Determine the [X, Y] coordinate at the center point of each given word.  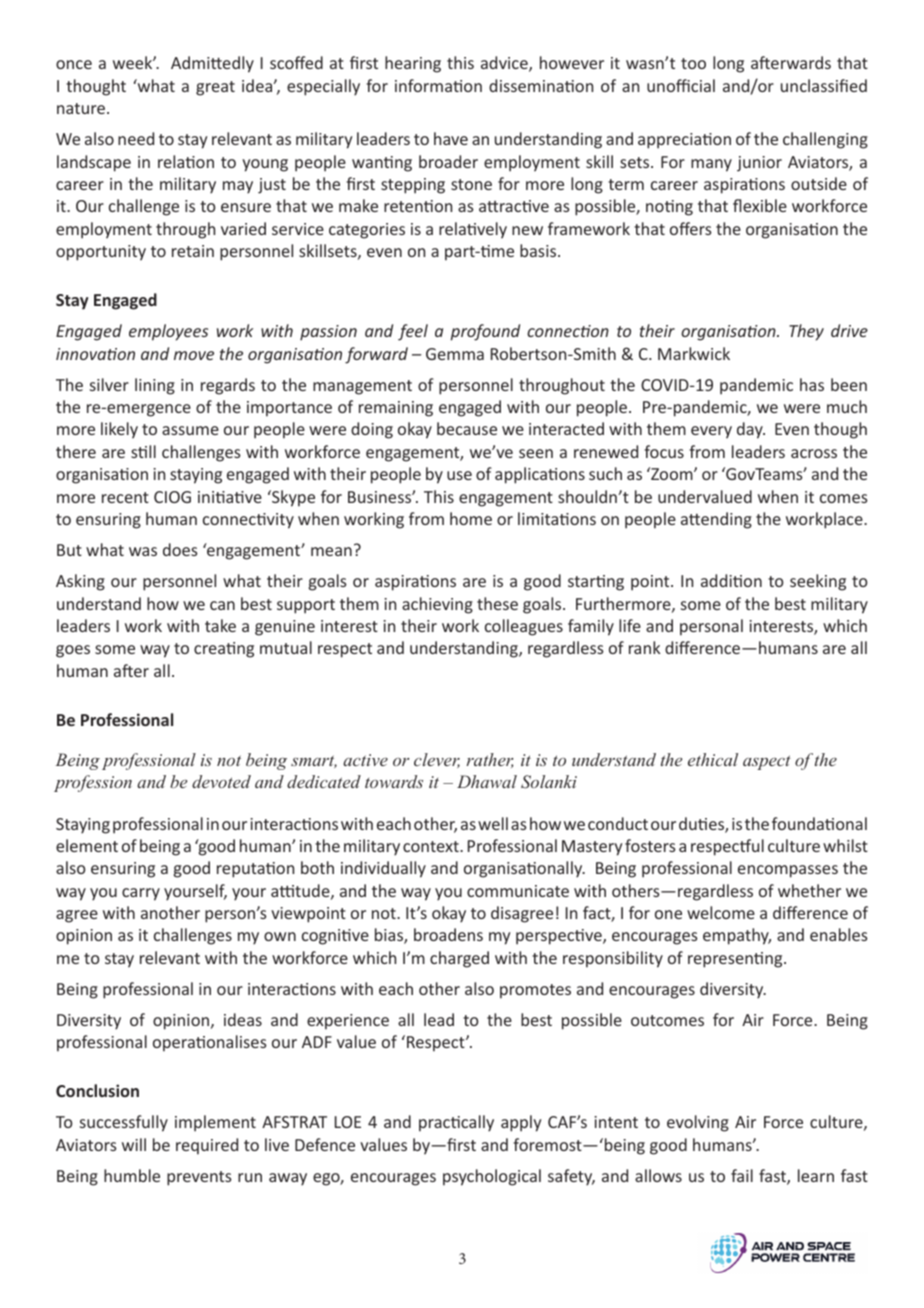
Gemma [455, 354]
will [134, 1144]
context [432, 846]
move [194, 355]
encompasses [788, 871]
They [806, 332]
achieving [437, 605]
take [220, 625]
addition [731, 580]
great [215, 88]
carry [141, 894]
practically [456, 1123]
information [438, 85]
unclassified [824, 85]
